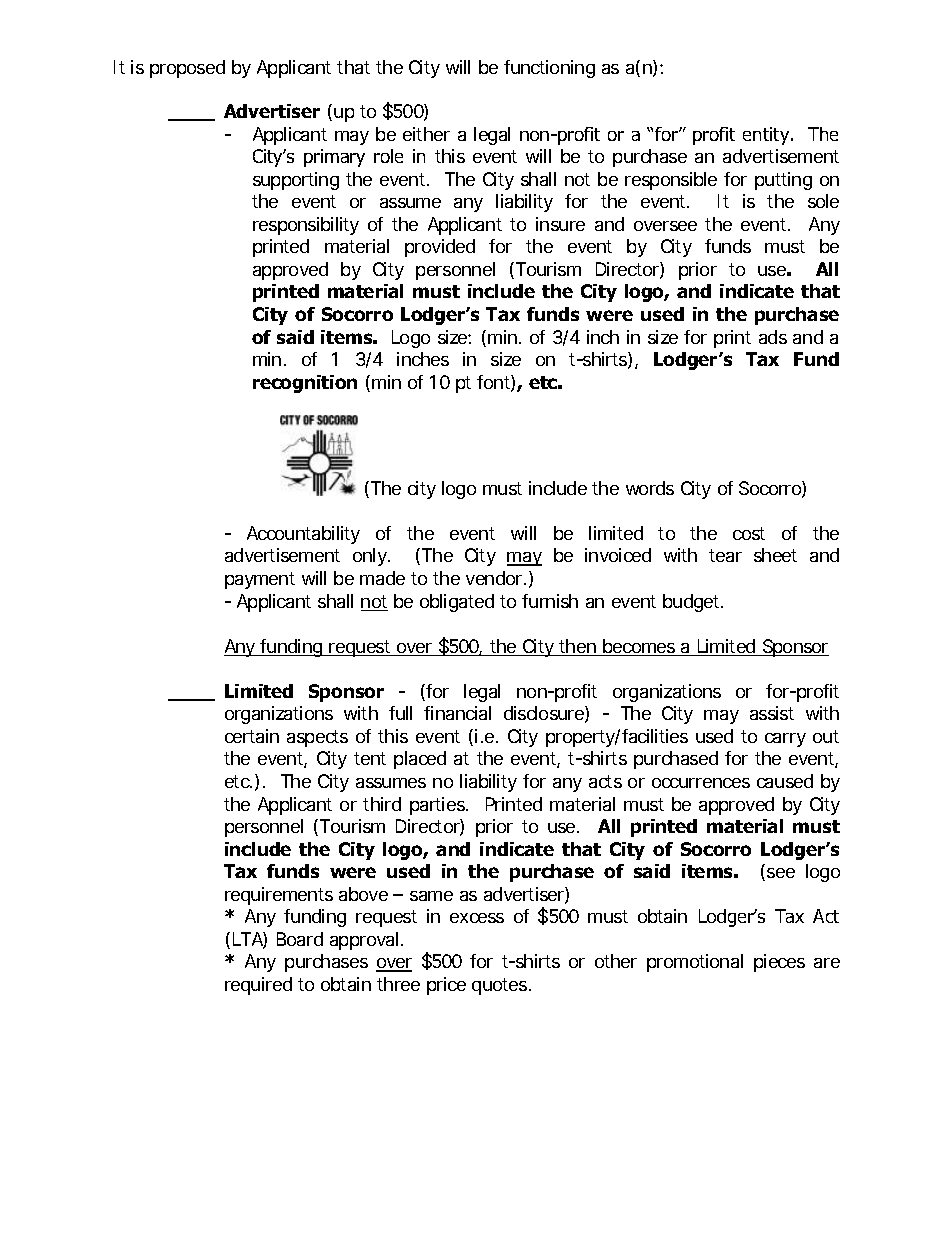 The height and width of the document is (1233, 952). I want to click on functioning, so click(549, 69).
